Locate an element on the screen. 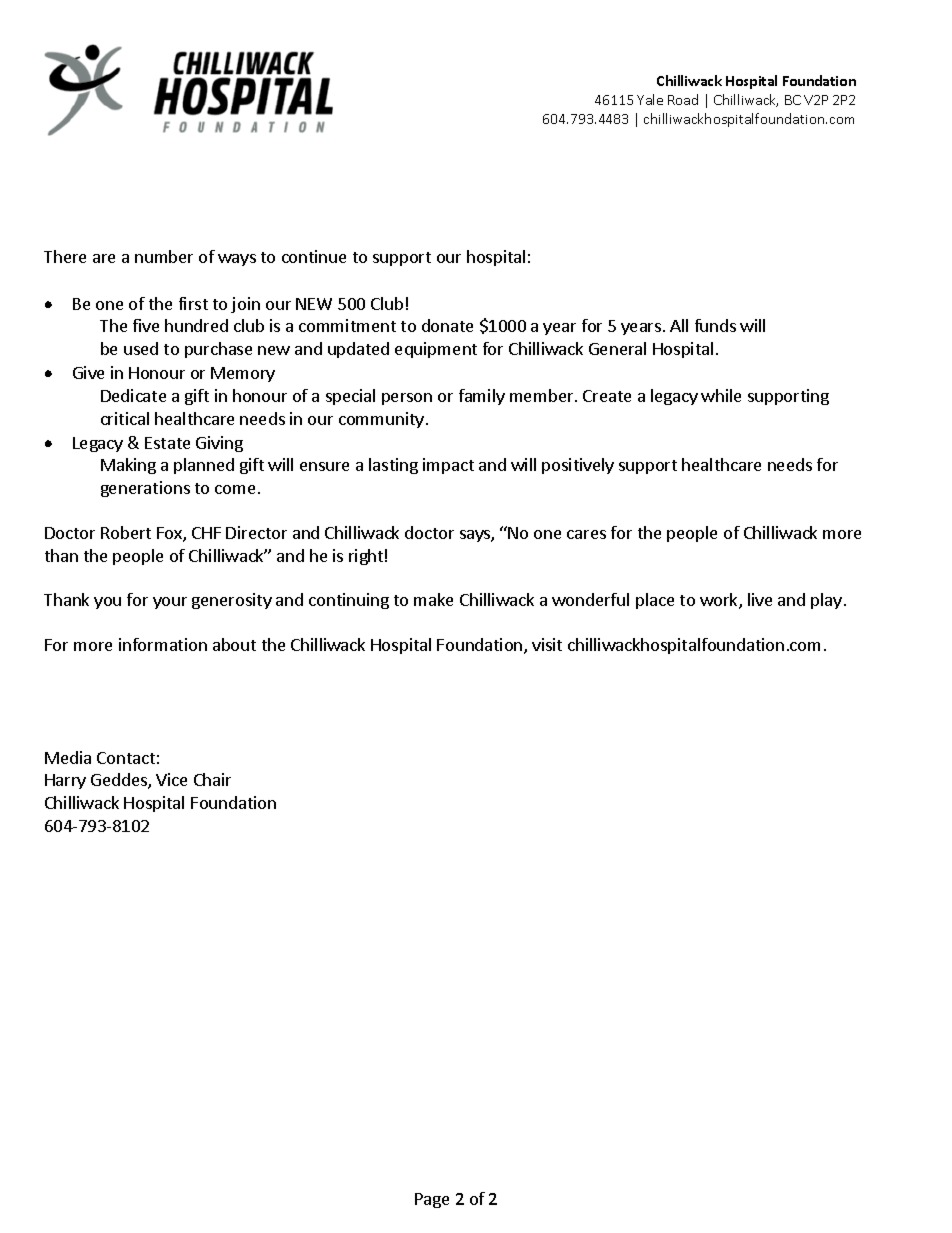 Image resolution: width=952 pixels, height=1233 pixels. used is located at coordinates (141, 348).
